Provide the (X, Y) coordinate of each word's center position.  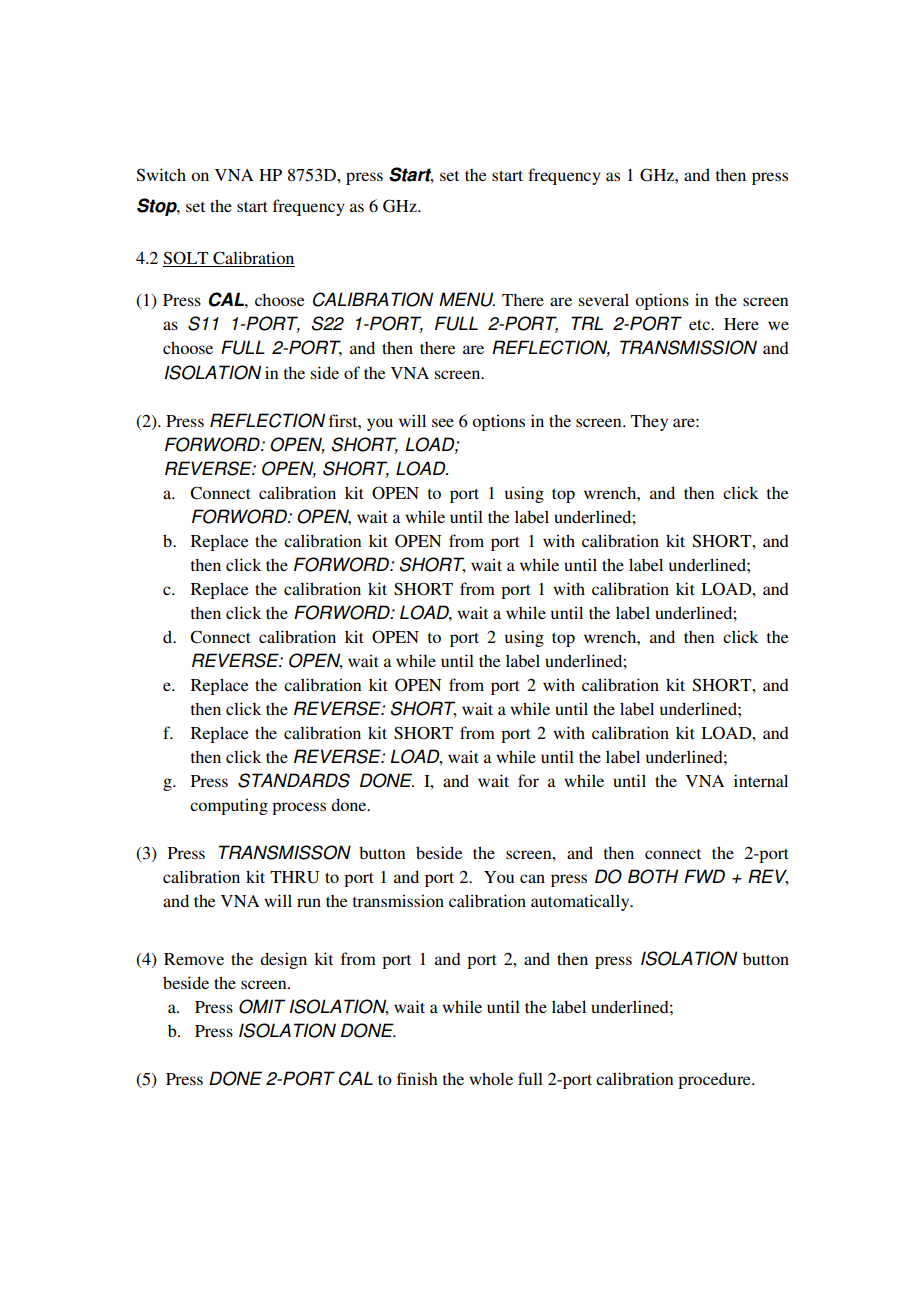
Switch (161, 175)
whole (491, 1078)
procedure (715, 1081)
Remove (194, 959)
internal (761, 780)
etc (700, 325)
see (443, 422)
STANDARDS (294, 780)
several (604, 299)
